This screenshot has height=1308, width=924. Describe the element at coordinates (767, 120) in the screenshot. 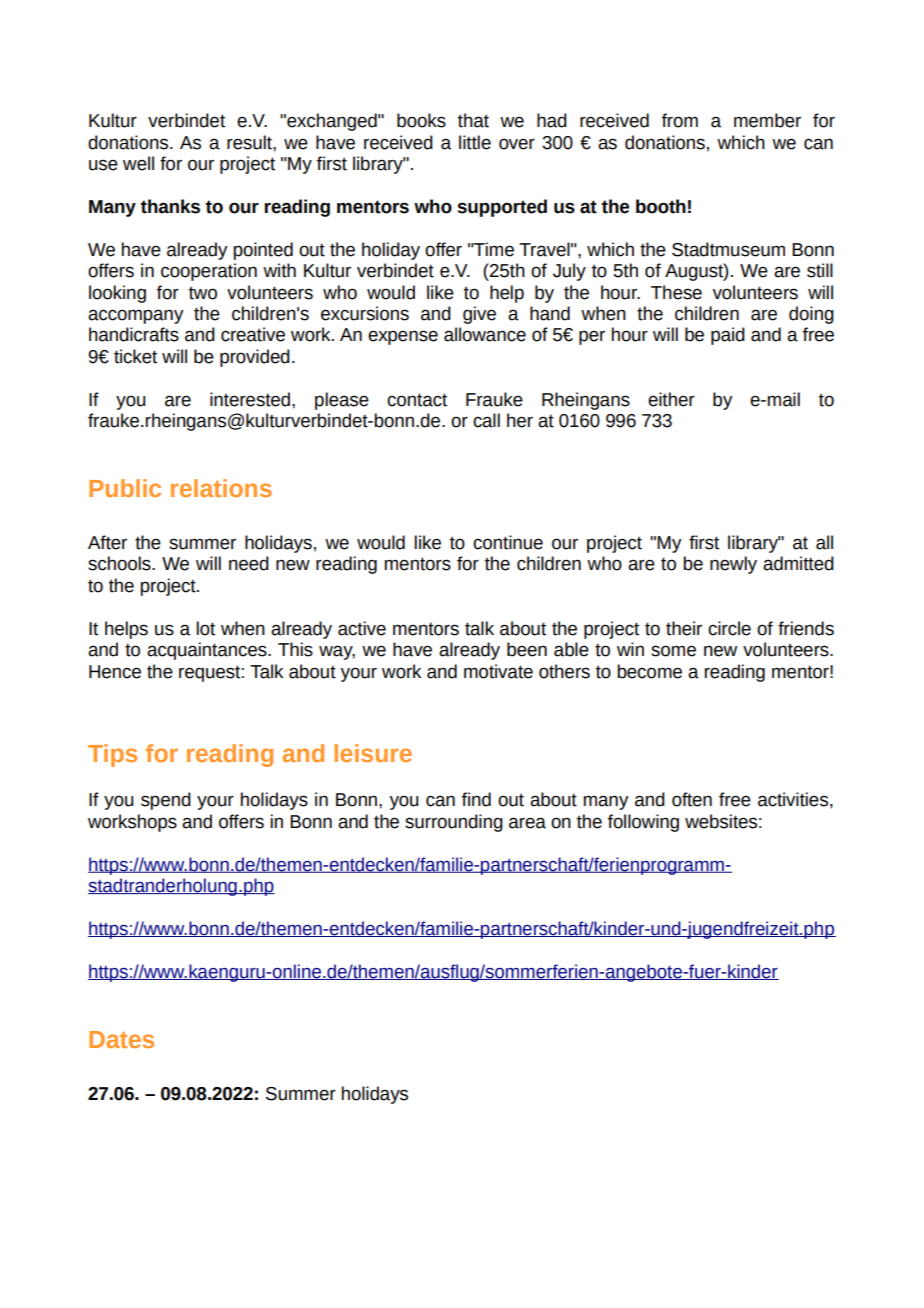

I see `member` at that location.
